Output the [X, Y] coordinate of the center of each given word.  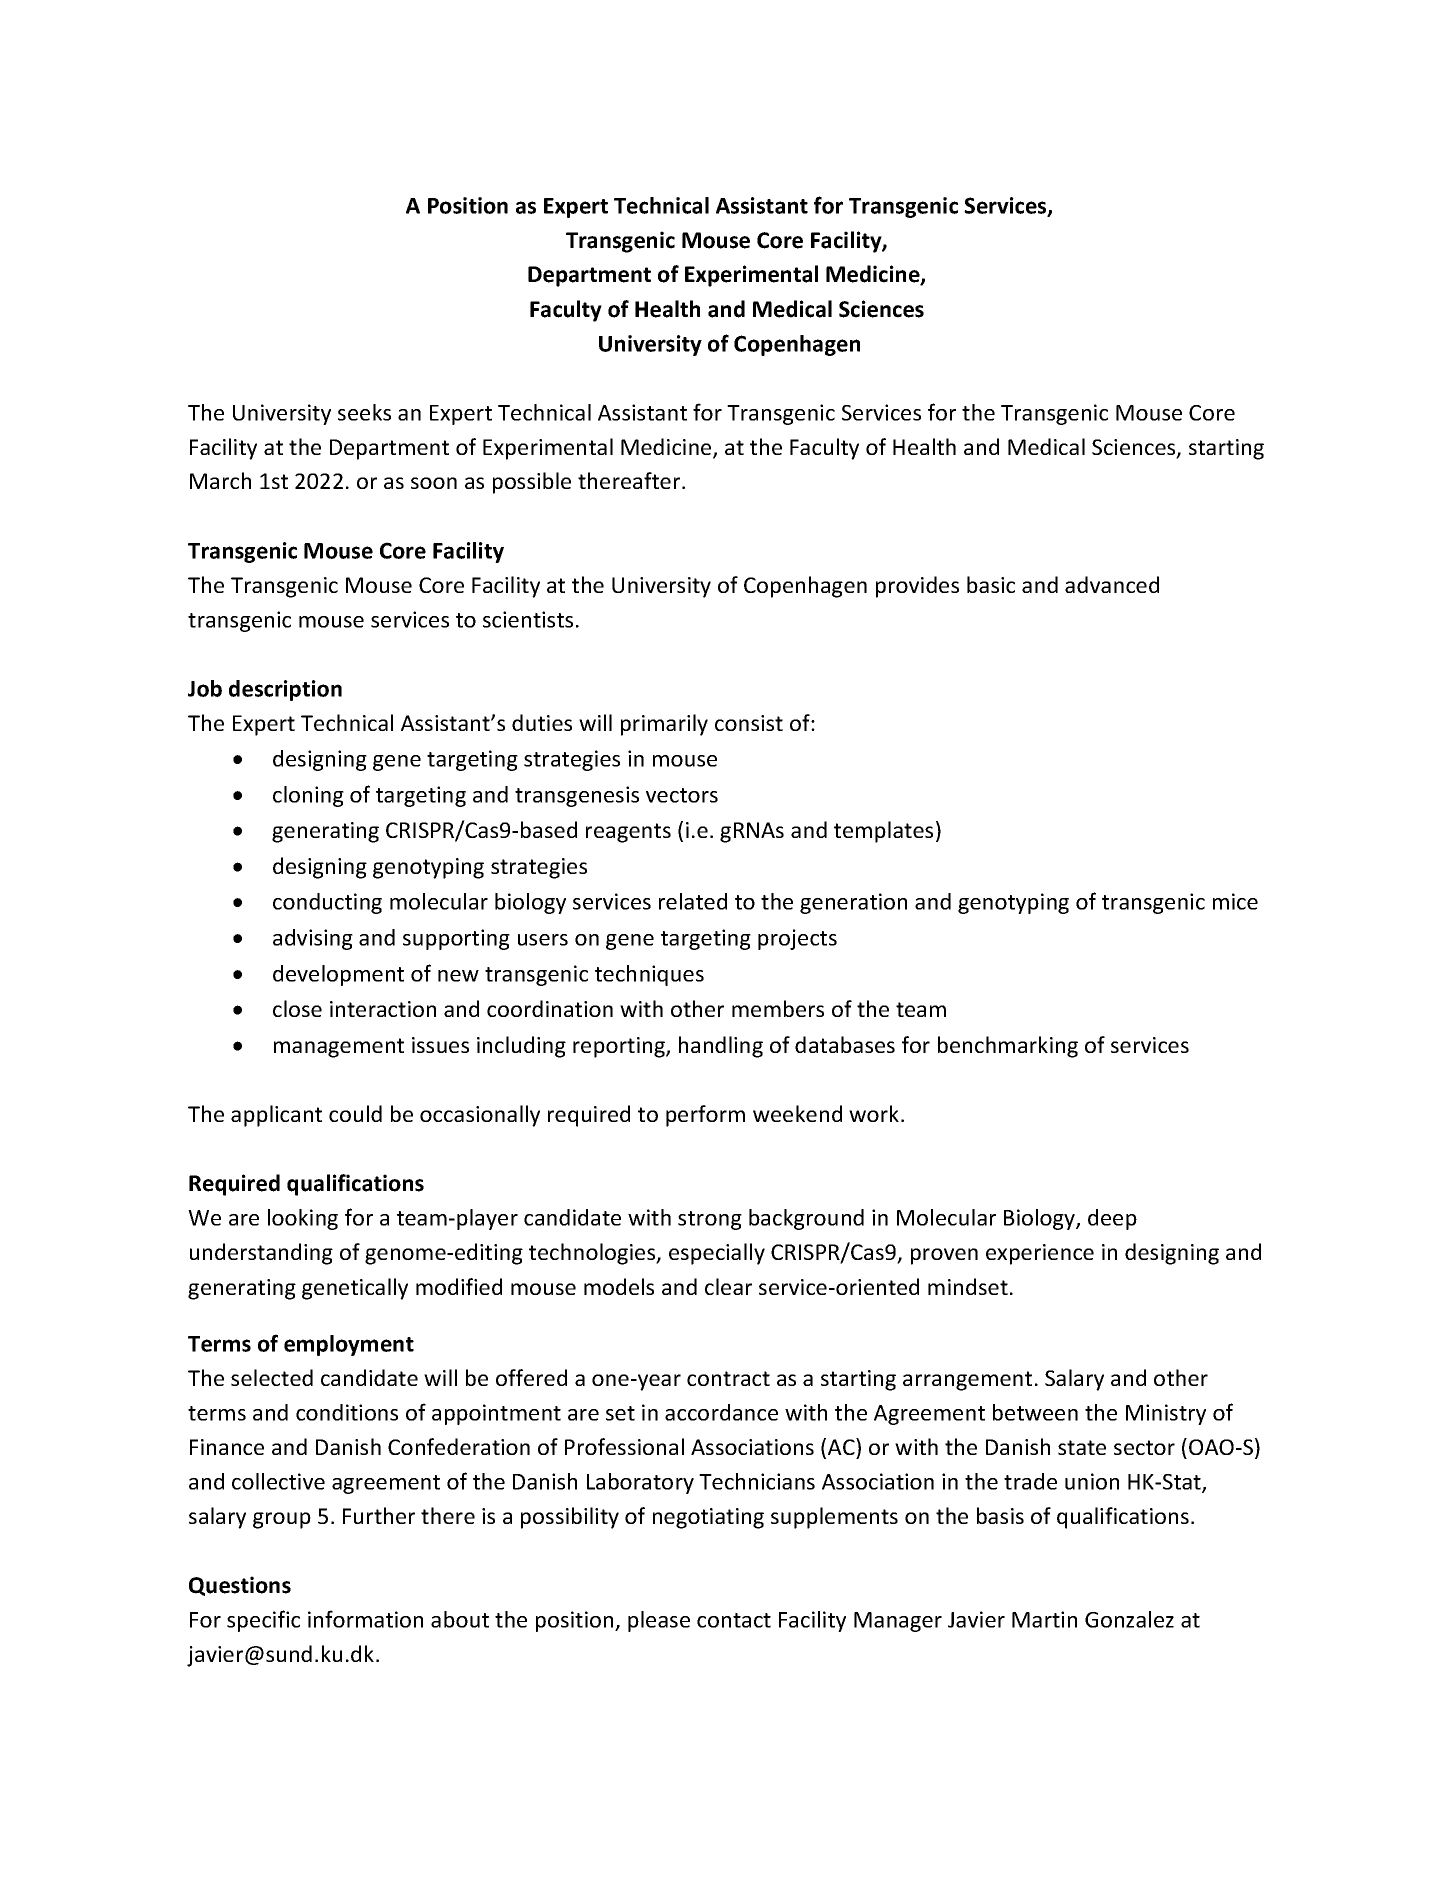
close [297, 1008]
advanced [1112, 584]
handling [721, 1047]
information [365, 1619]
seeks [364, 412]
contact [734, 1620]
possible [532, 483]
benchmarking [1008, 1047]
